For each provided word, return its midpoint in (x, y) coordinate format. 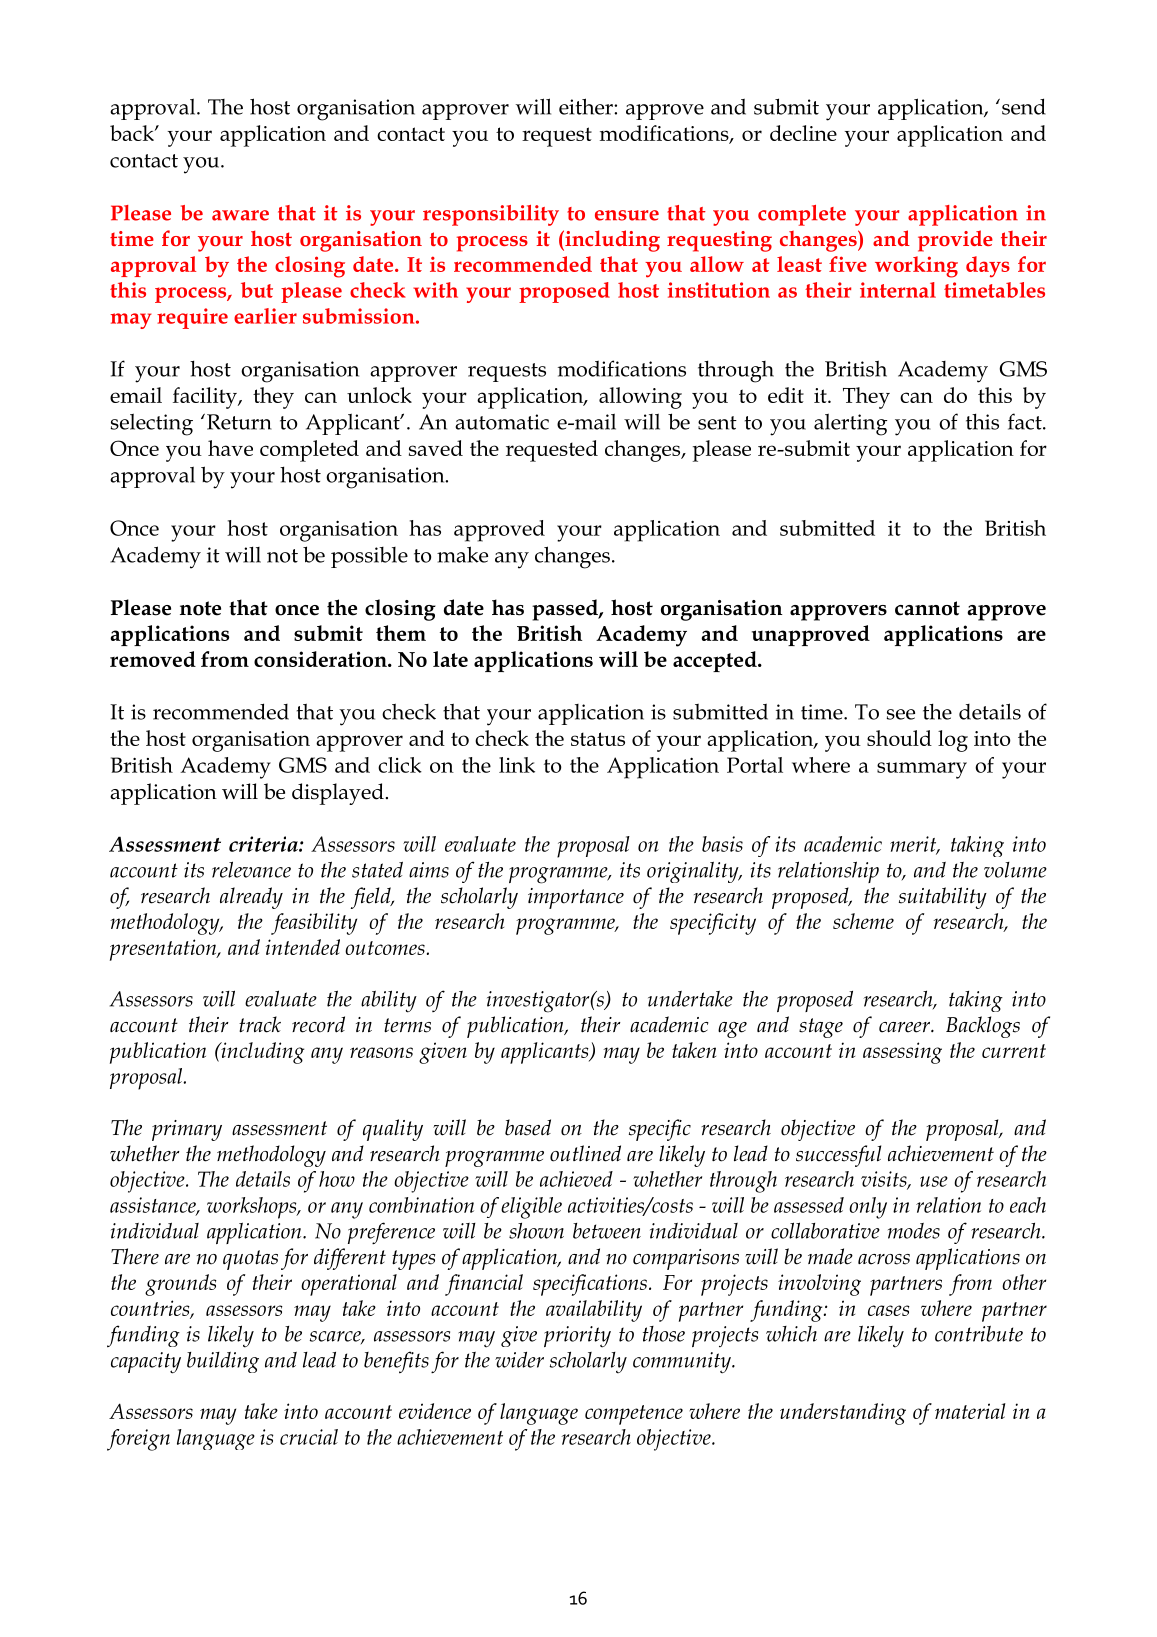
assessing (902, 1053)
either (587, 106)
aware (240, 215)
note (200, 608)
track (260, 1024)
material (970, 1411)
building (223, 1362)
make (462, 554)
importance (576, 898)
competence (634, 1415)
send (1024, 106)
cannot (927, 608)
